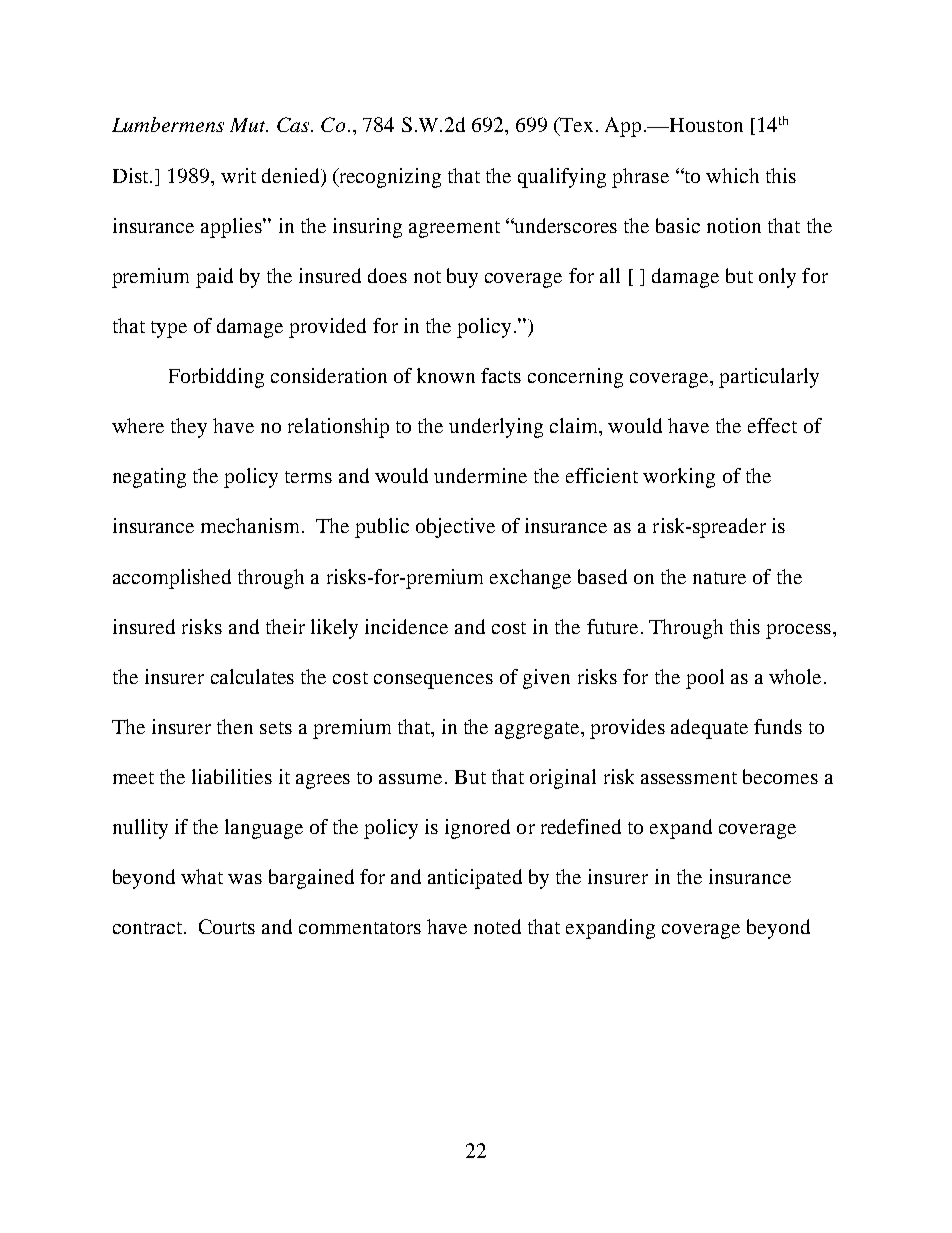 The image size is (952, 1233). Describe the element at coordinates (446, 375) in the screenshot. I see `known` at that location.
